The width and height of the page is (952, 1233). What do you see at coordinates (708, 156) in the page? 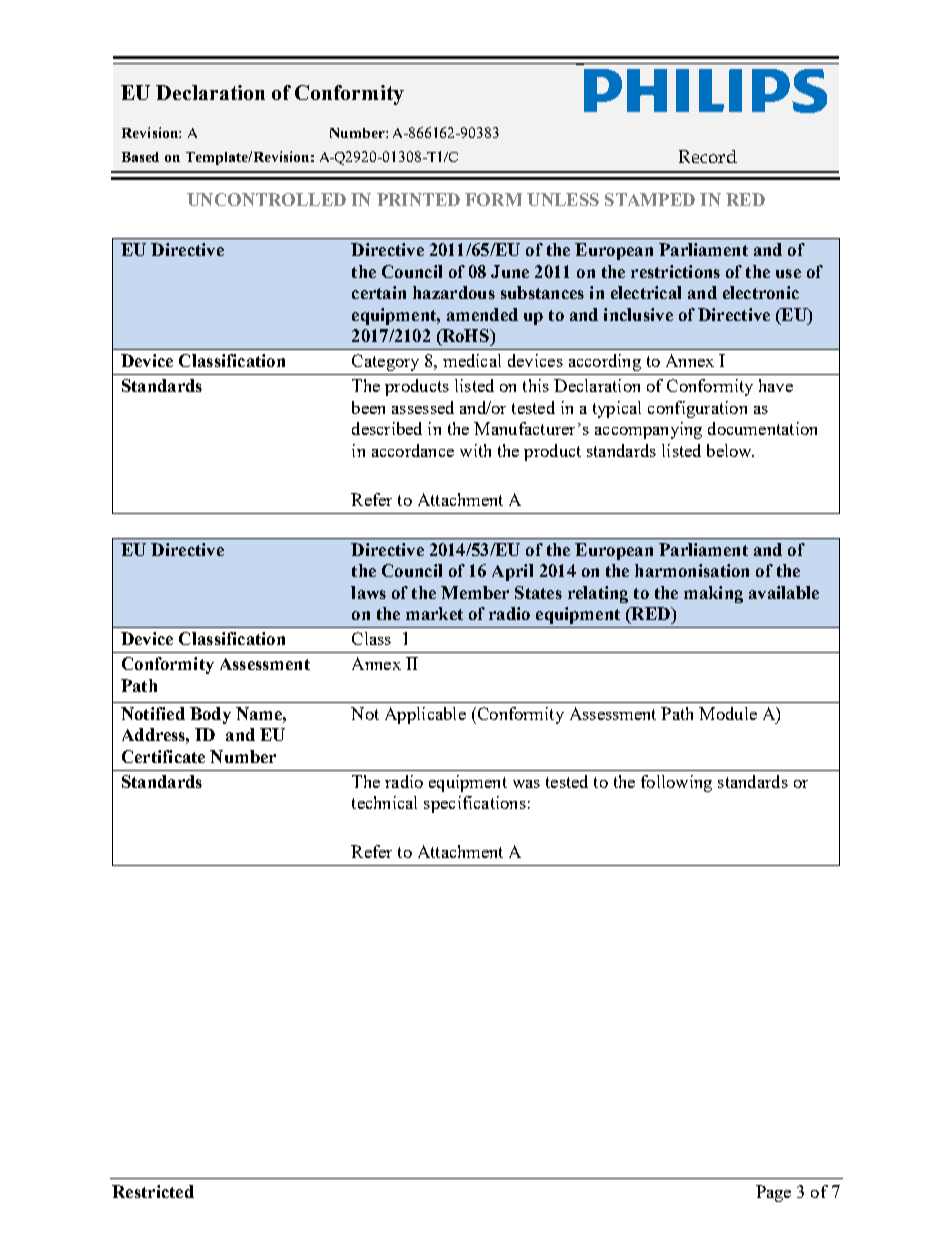
I see `Record` at bounding box center [708, 156].
